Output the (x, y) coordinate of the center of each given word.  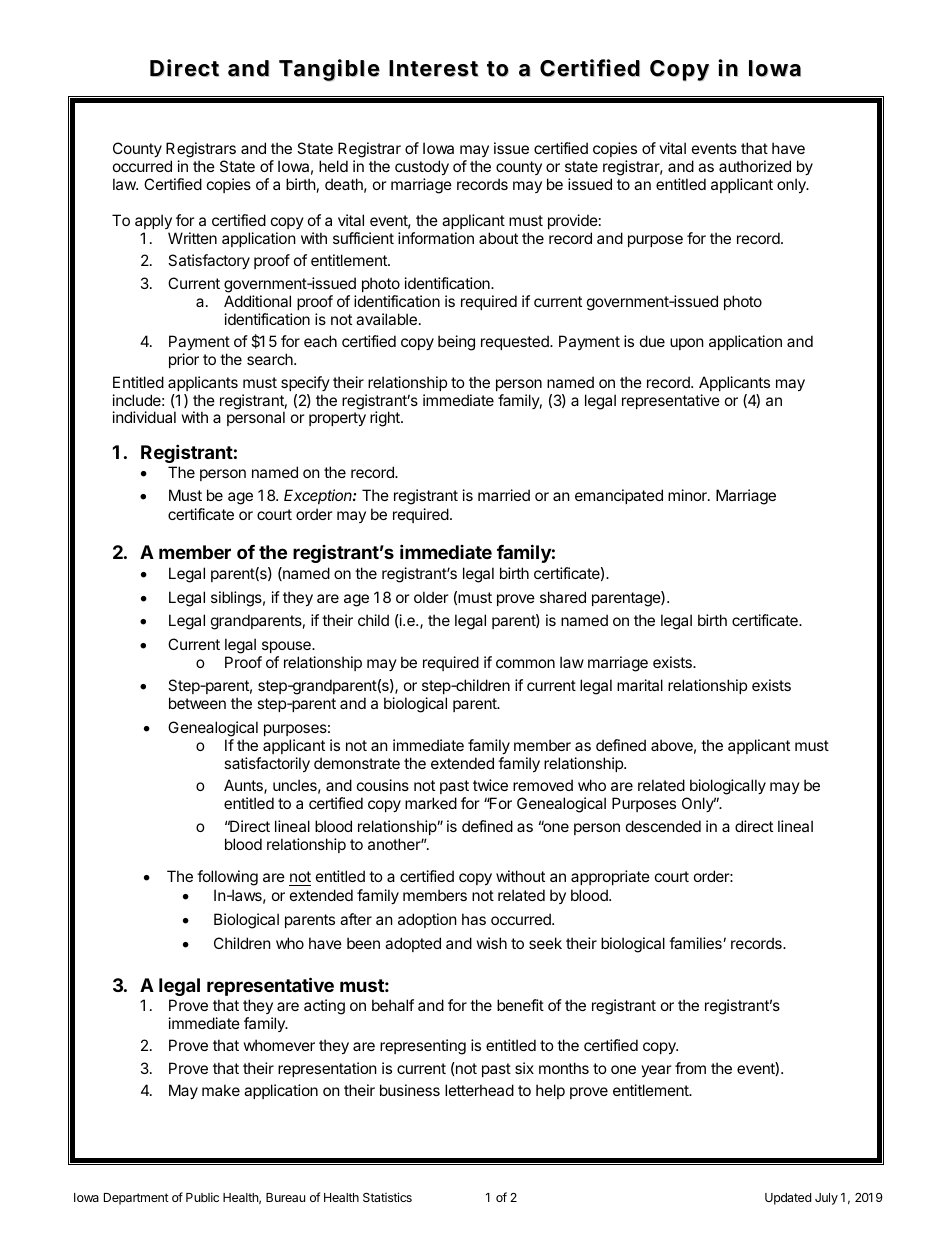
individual (144, 417)
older (431, 597)
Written (192, 238)
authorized (755, 166)
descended (663, 826)
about (498, 238)
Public (202, 1197)
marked (431, 803)
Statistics (387, 1197)
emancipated (619, 496)
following (227, 878)
